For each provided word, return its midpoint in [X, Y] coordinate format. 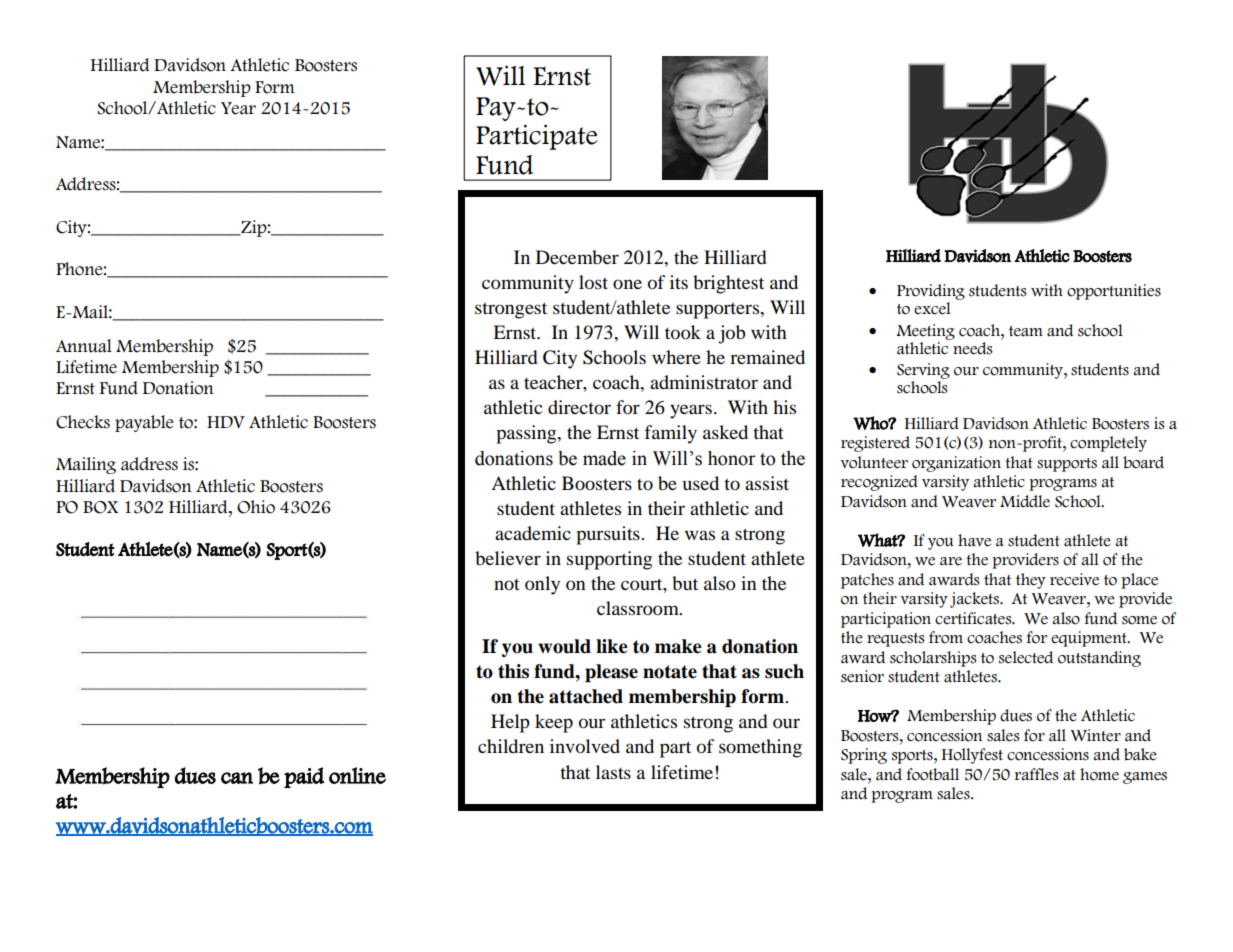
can [237, 778]
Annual [84, 346]
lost [593, 282]
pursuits [609, 535]
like [612, 646]
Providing [931, 293]
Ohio [256, 507]
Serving [923, 371]
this [513, 671]
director [579, 407]
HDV [226, 422]
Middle [1025, 501]
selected [1026, 657]
